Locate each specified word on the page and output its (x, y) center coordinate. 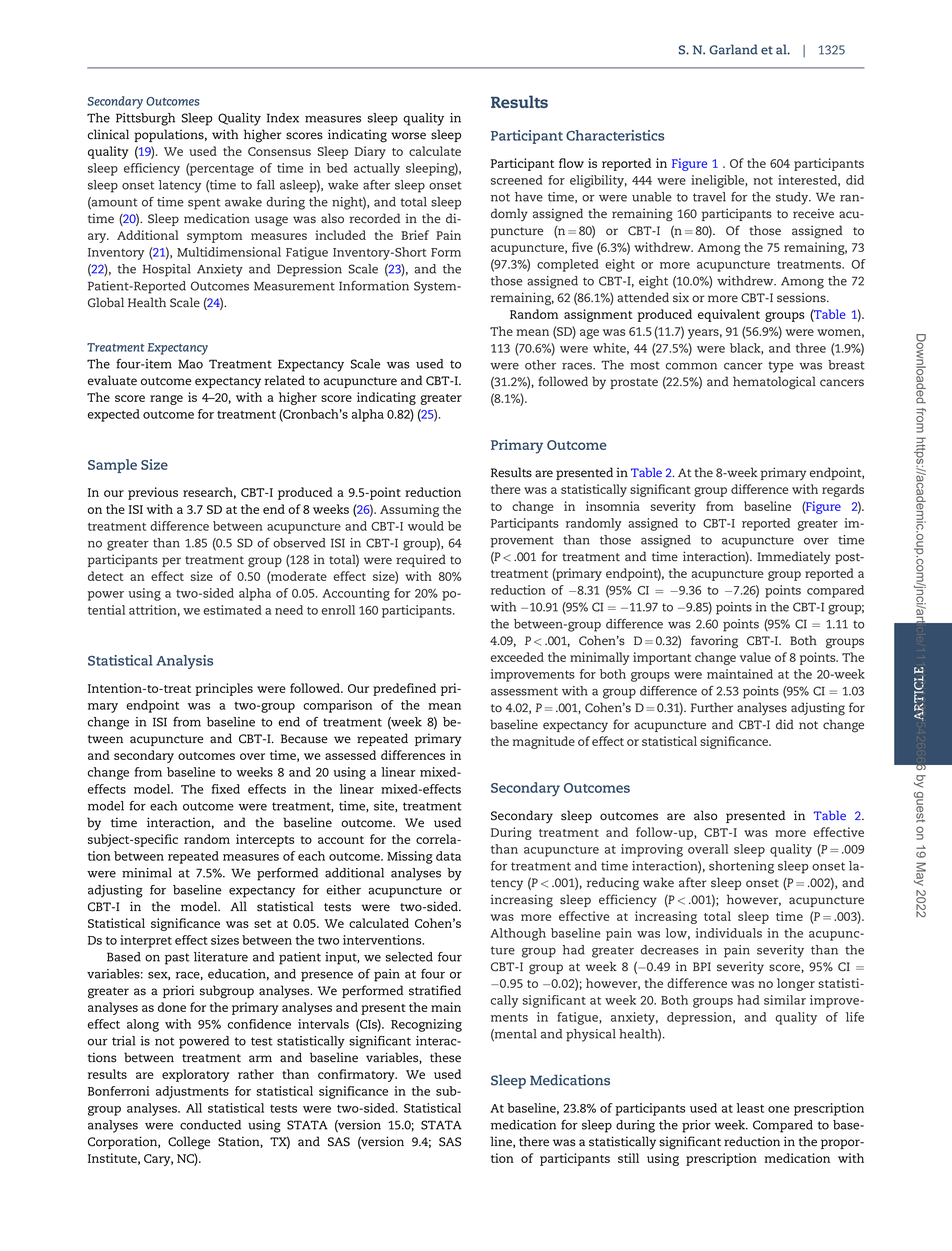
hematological (774, 383)
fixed (225, 789)
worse (408, 136)
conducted (210, 1125)
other (540, 365)
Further (712, 707)
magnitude (544, 742)
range (166, 400)
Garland (733, 49)
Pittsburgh (145, 119)
